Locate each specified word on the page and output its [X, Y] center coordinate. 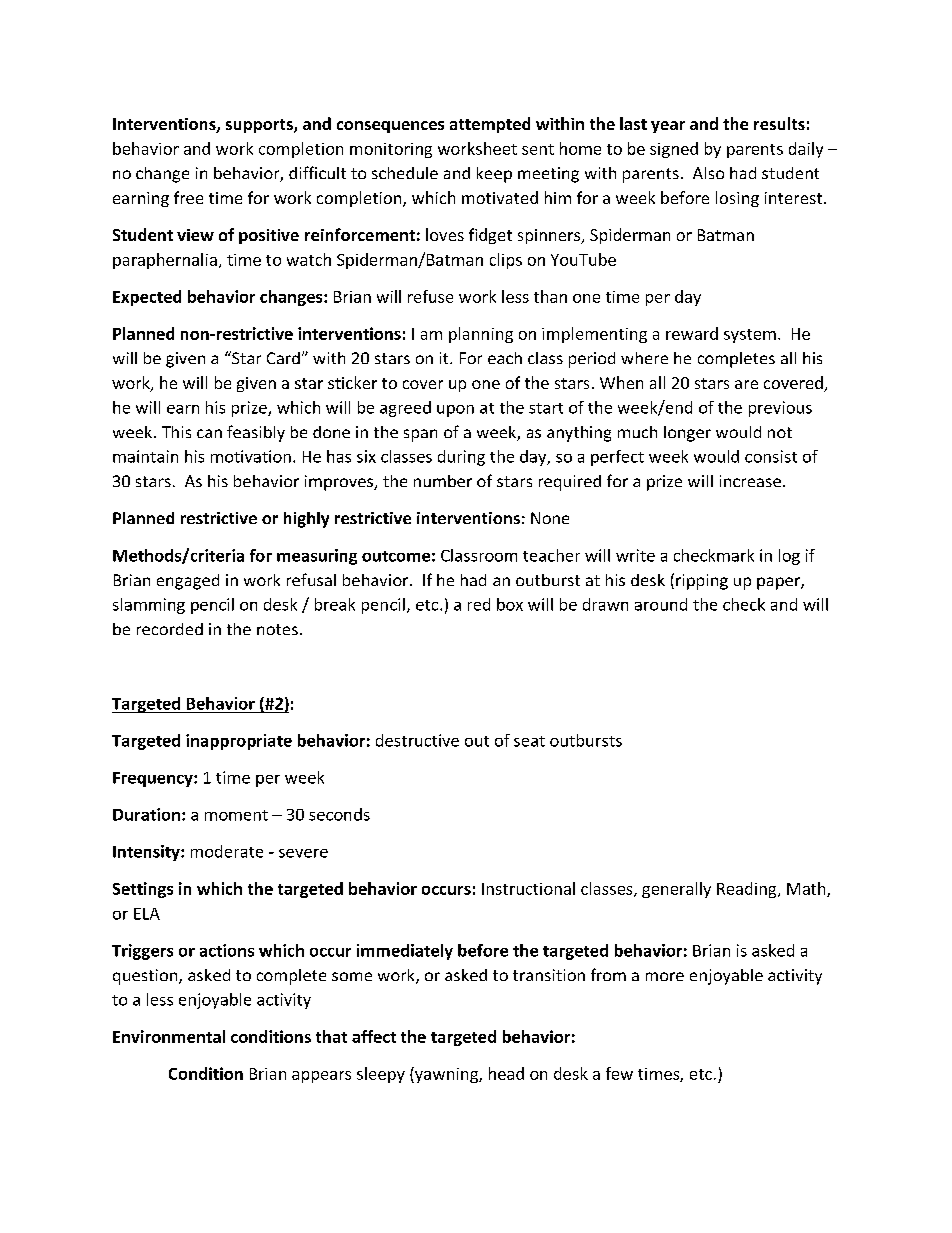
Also [708, 173]
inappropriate [239, 742]
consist [771, 456]
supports [260, 126]
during [461, 458]
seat [529, 741]
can [209, 433]
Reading [748, 890]
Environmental [169, 1036]
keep [494, 175]
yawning [446, 1075]
